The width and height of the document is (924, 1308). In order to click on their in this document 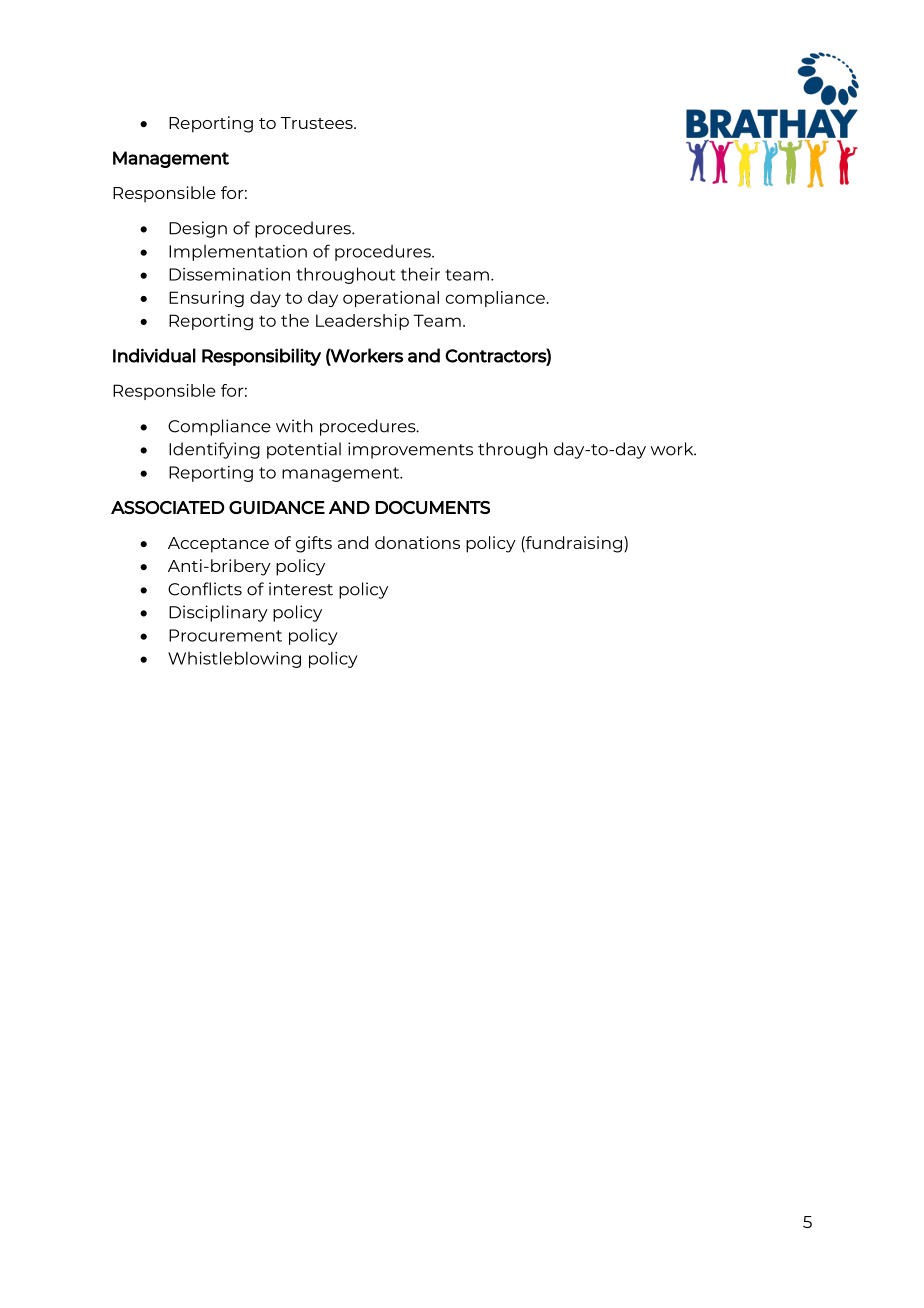, I will do `click(420, 274)`.
